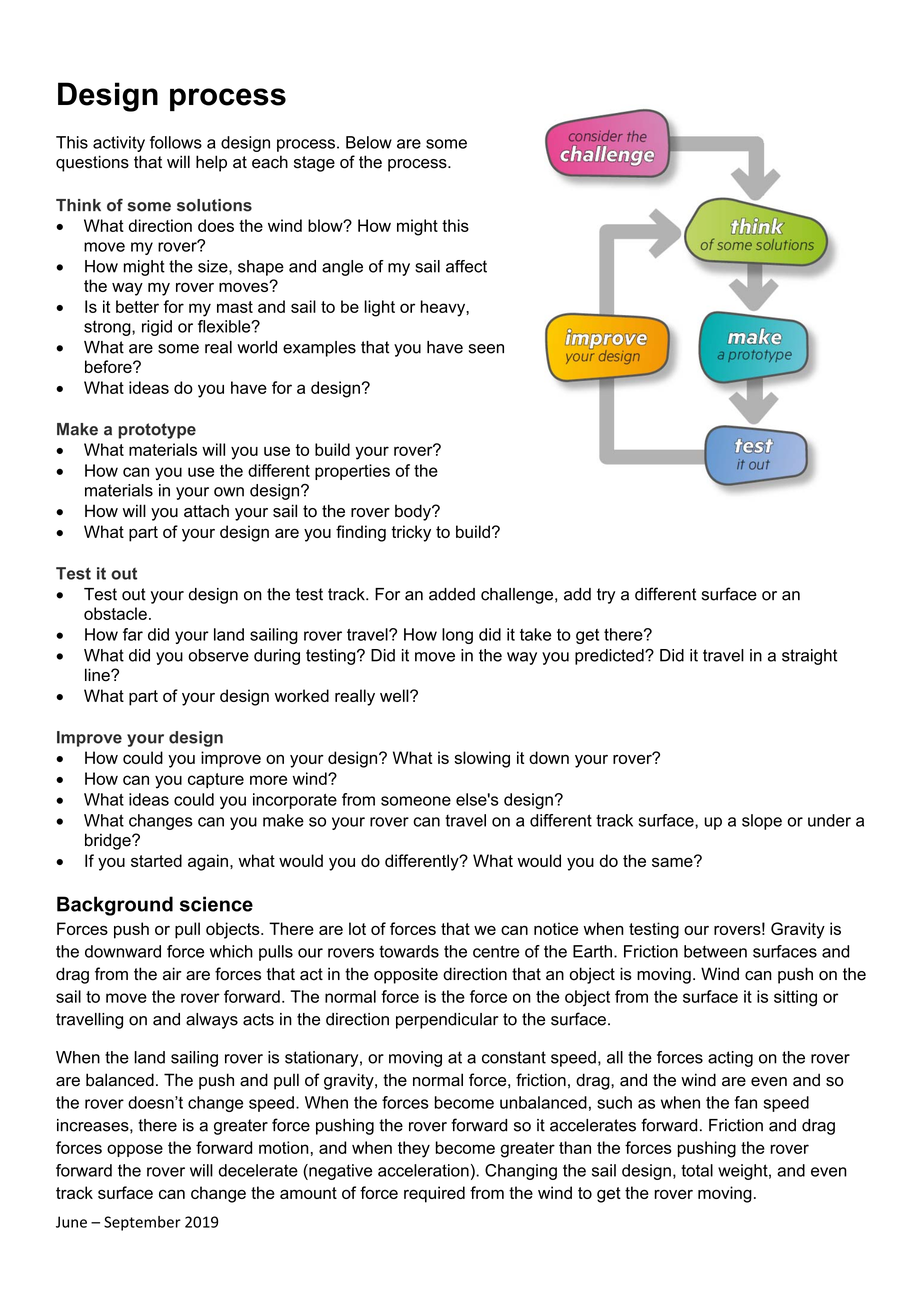 This page has width=924, height=1308. Describe the element at coordinates (176, 142) in the page. I see `follows` at that location.
